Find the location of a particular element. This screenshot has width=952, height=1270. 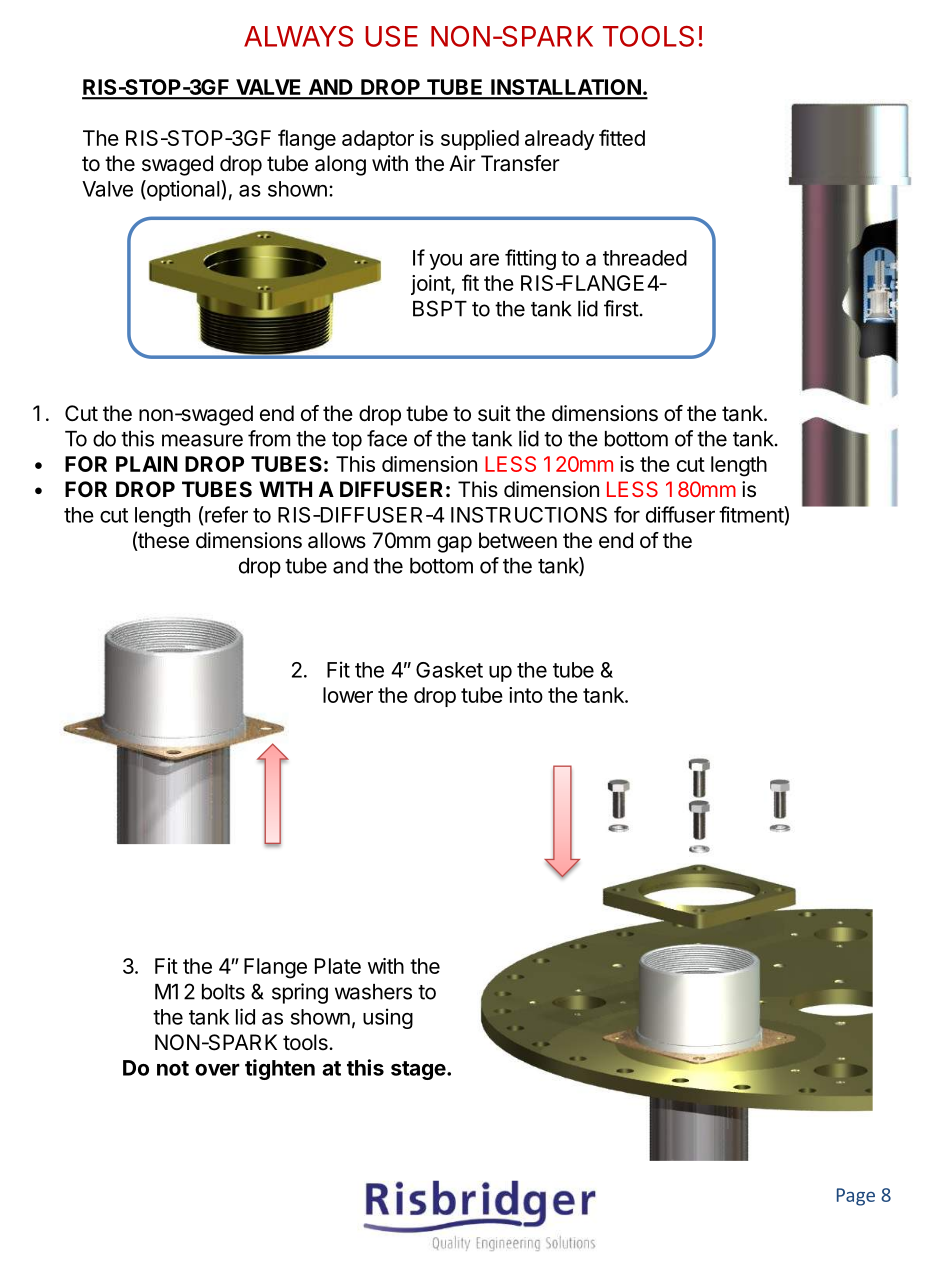

washers is located at coordinates (373, 992).
